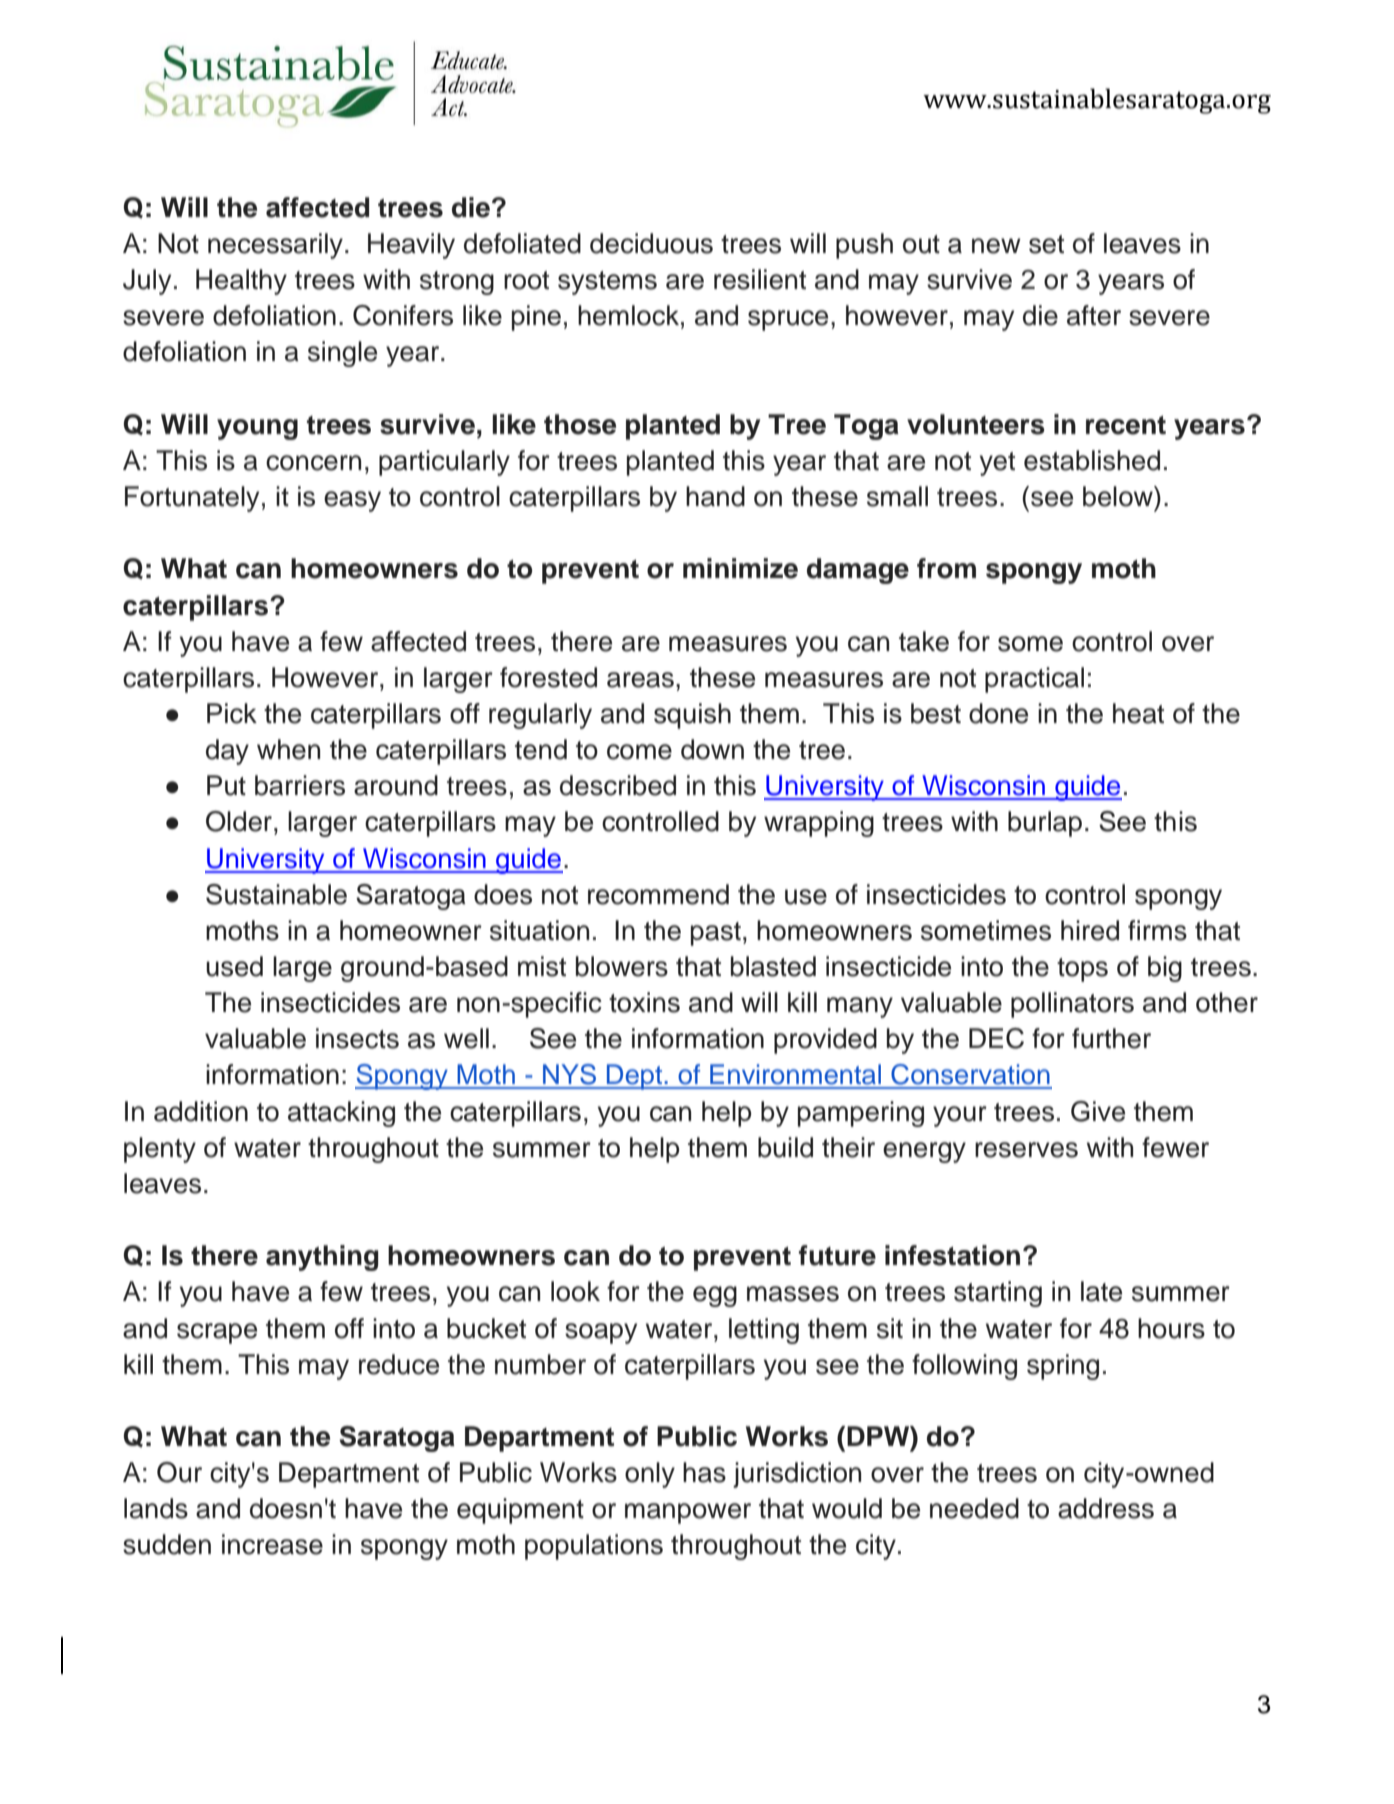 The image size is (1394, 1804). Describe the element at coordinates (1119, 496) in the document. I see `below` at that location.
